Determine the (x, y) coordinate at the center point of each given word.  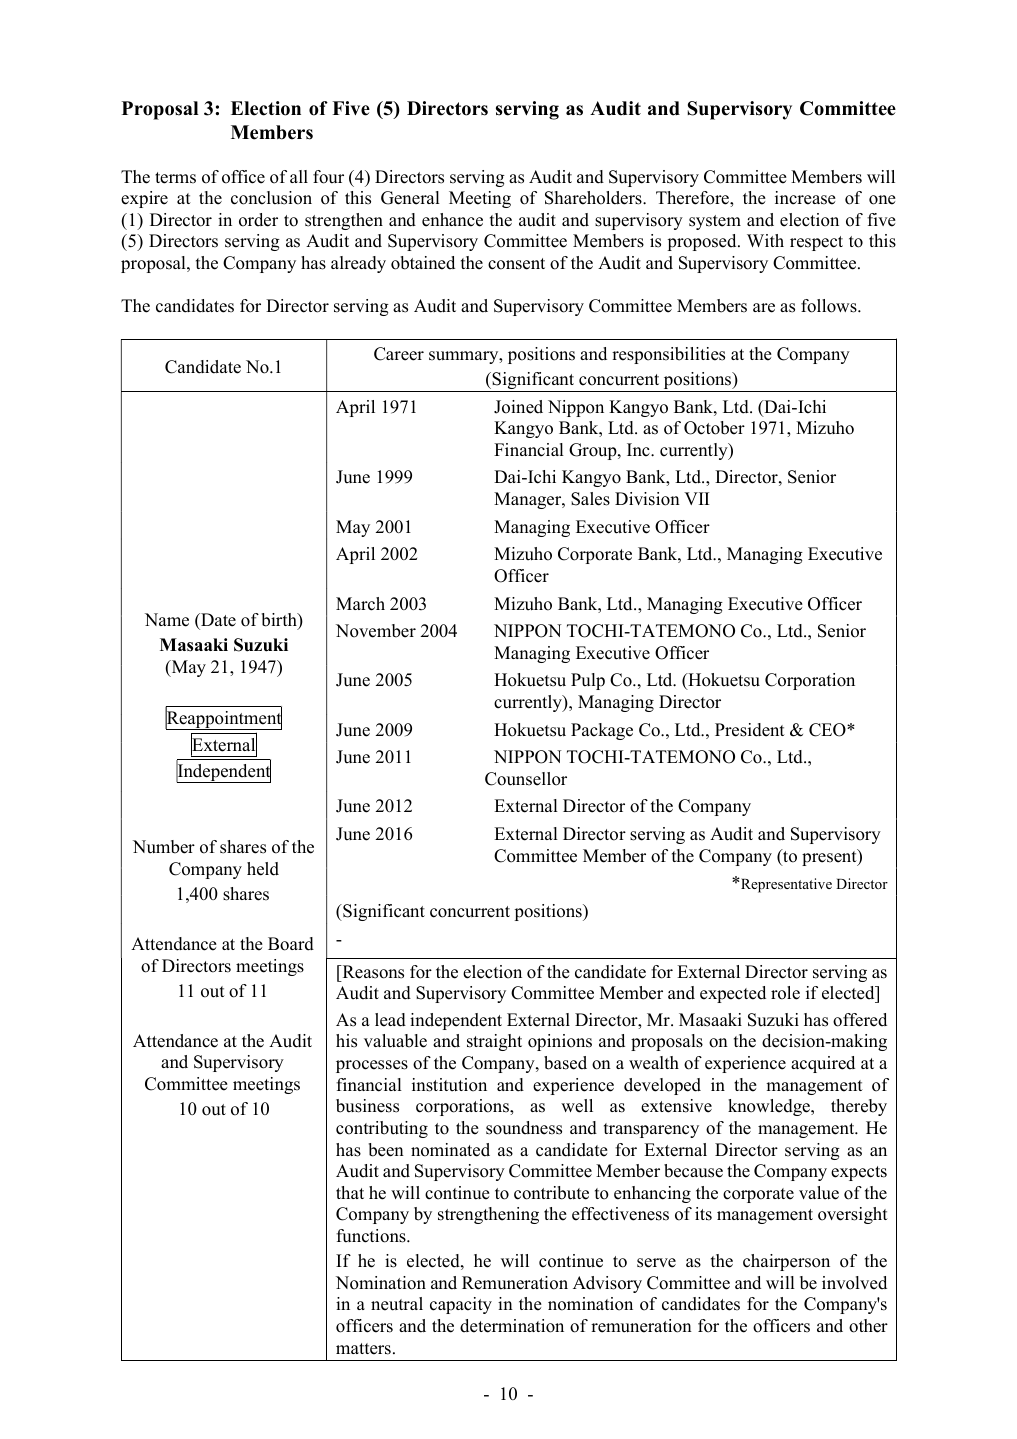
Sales (590, 499)
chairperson (786, 1262)
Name (167, 620)
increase (805, 198)
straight (494, 1042)
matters (363, 1349)
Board (291, 944)
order (258, 220)
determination (512, 1326)
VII (697, 498)
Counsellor (526, 779)
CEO (828, 730)
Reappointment (223, 719)
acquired (823, 1064)
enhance (452, 220)
